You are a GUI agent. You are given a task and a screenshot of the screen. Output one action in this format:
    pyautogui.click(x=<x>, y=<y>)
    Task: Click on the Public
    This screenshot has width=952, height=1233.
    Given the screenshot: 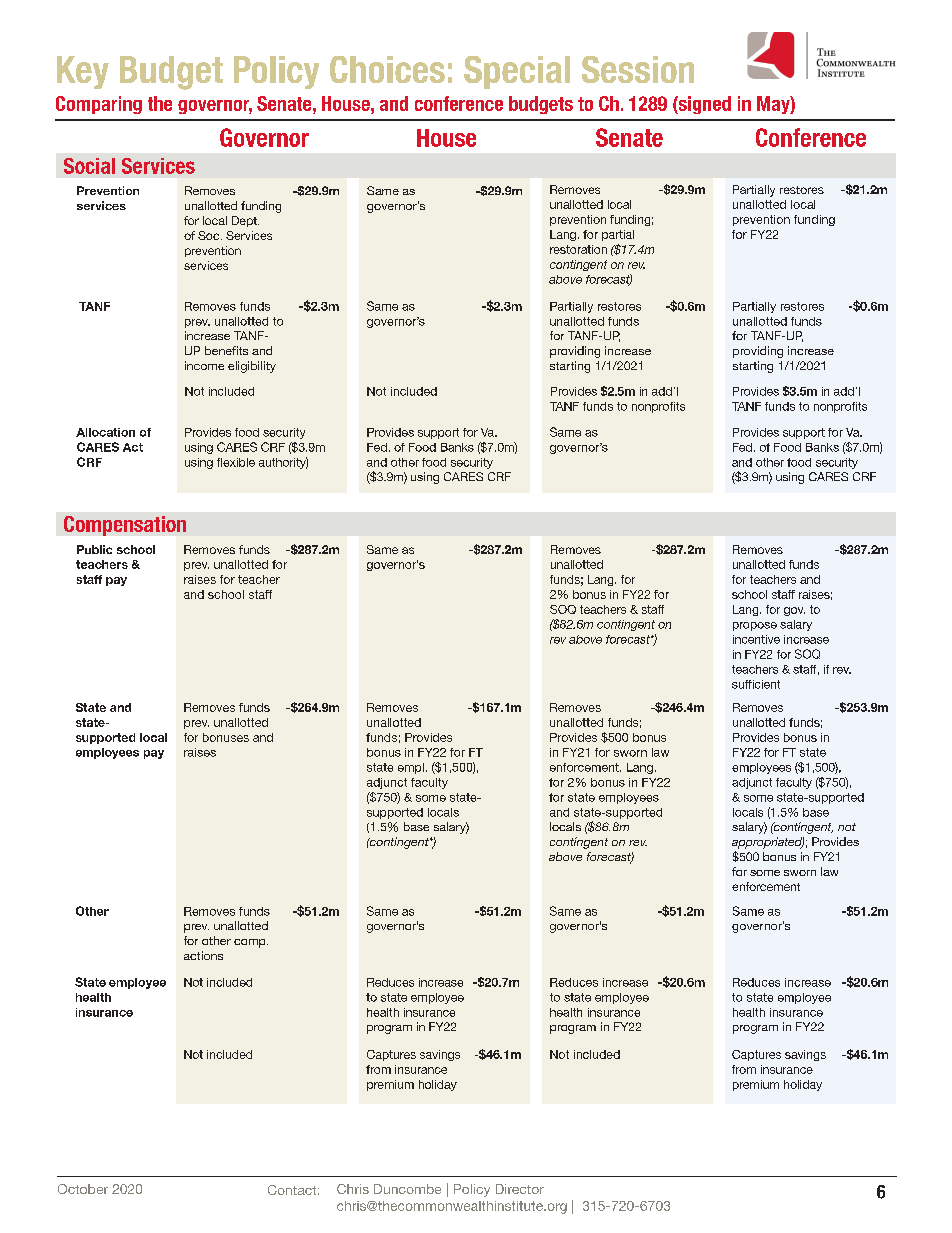 What is the action you would take?
    pyautogui.click(x=94, y=549)
